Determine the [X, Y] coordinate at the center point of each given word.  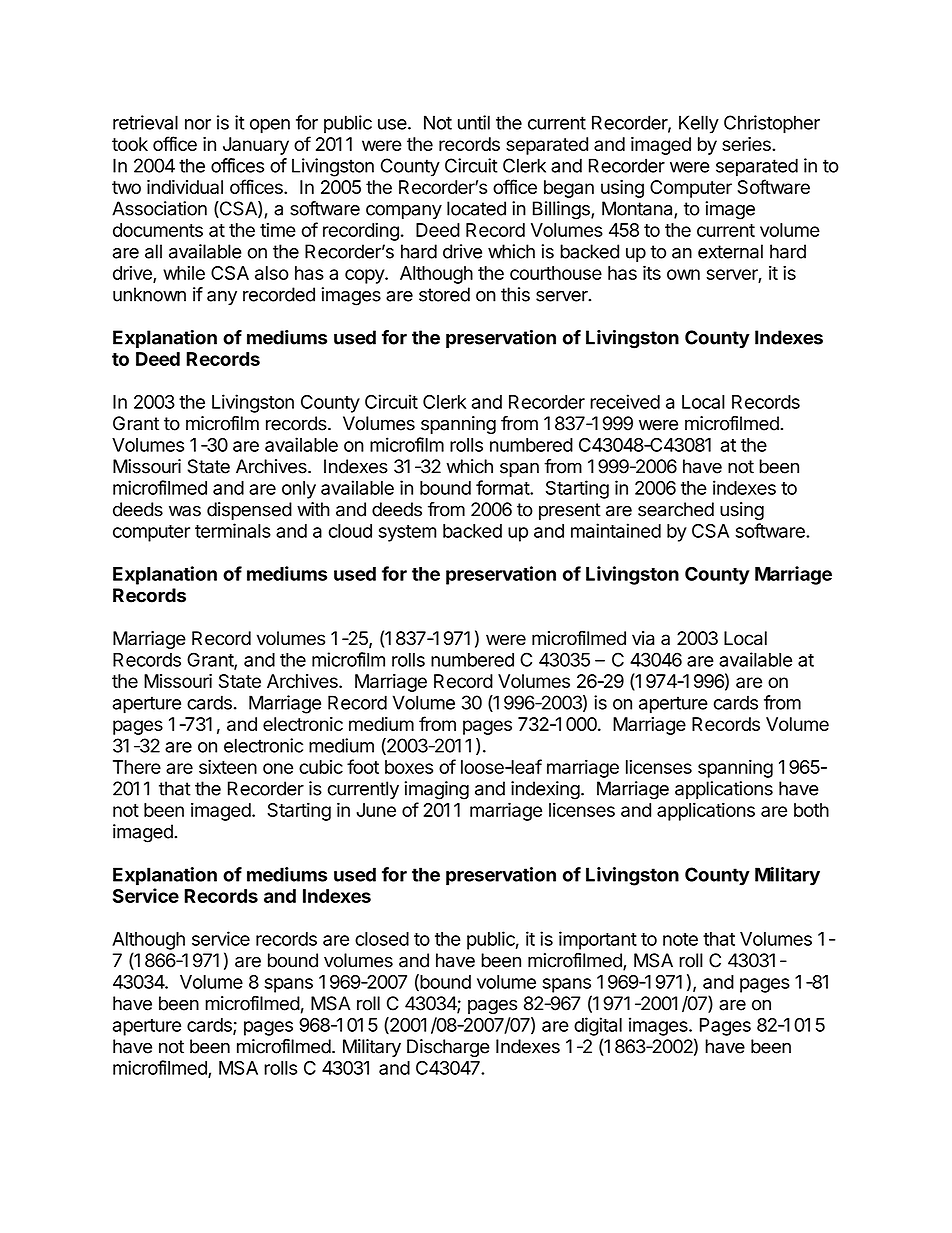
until [474, 122]
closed [382, 939]
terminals [233, 530]
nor [198, 124]
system [407, 533]
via [643, 638]
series [747, 144]
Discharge [448, 1048]
